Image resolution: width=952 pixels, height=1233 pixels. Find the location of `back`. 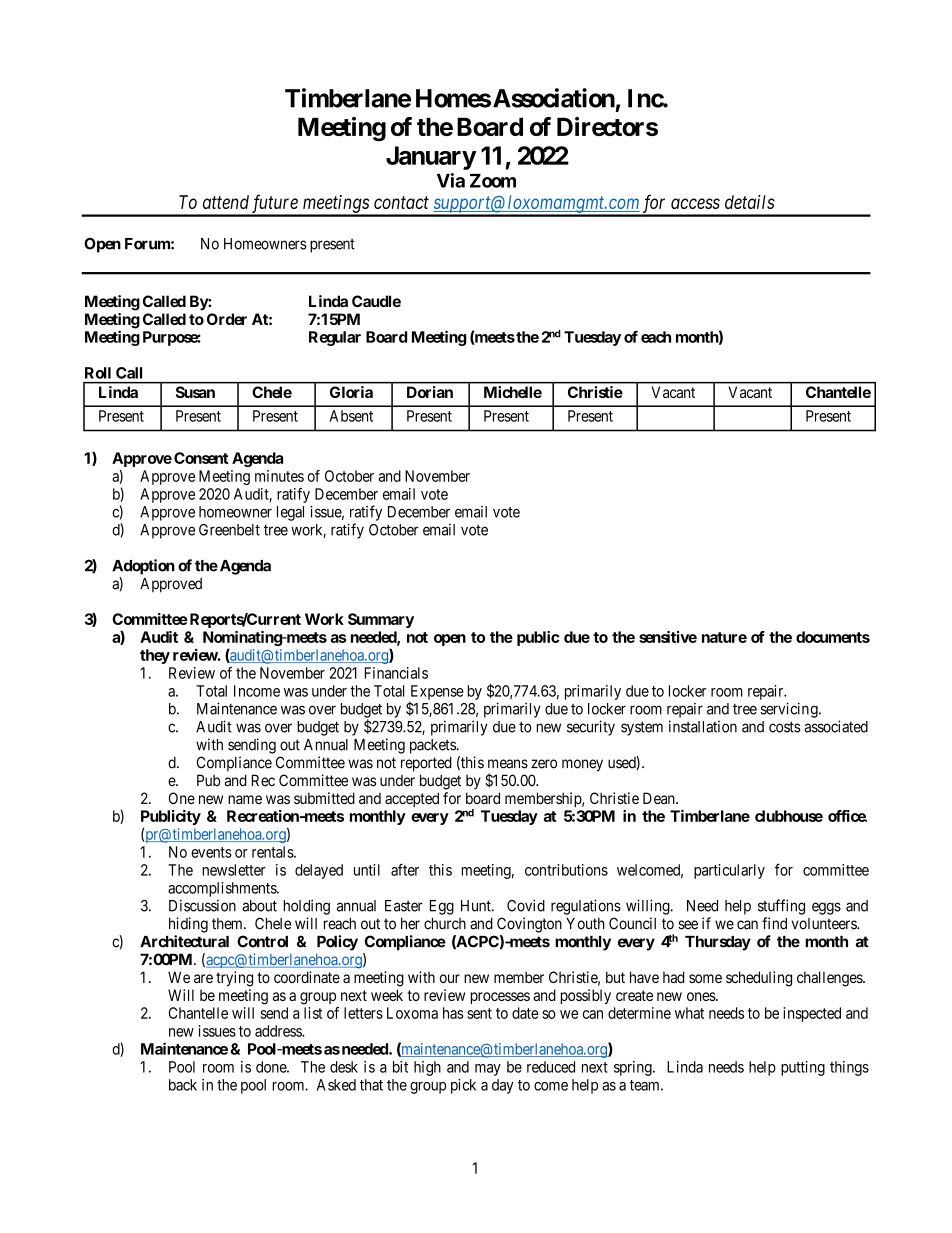

back is located at coordinates (183, 1085).
